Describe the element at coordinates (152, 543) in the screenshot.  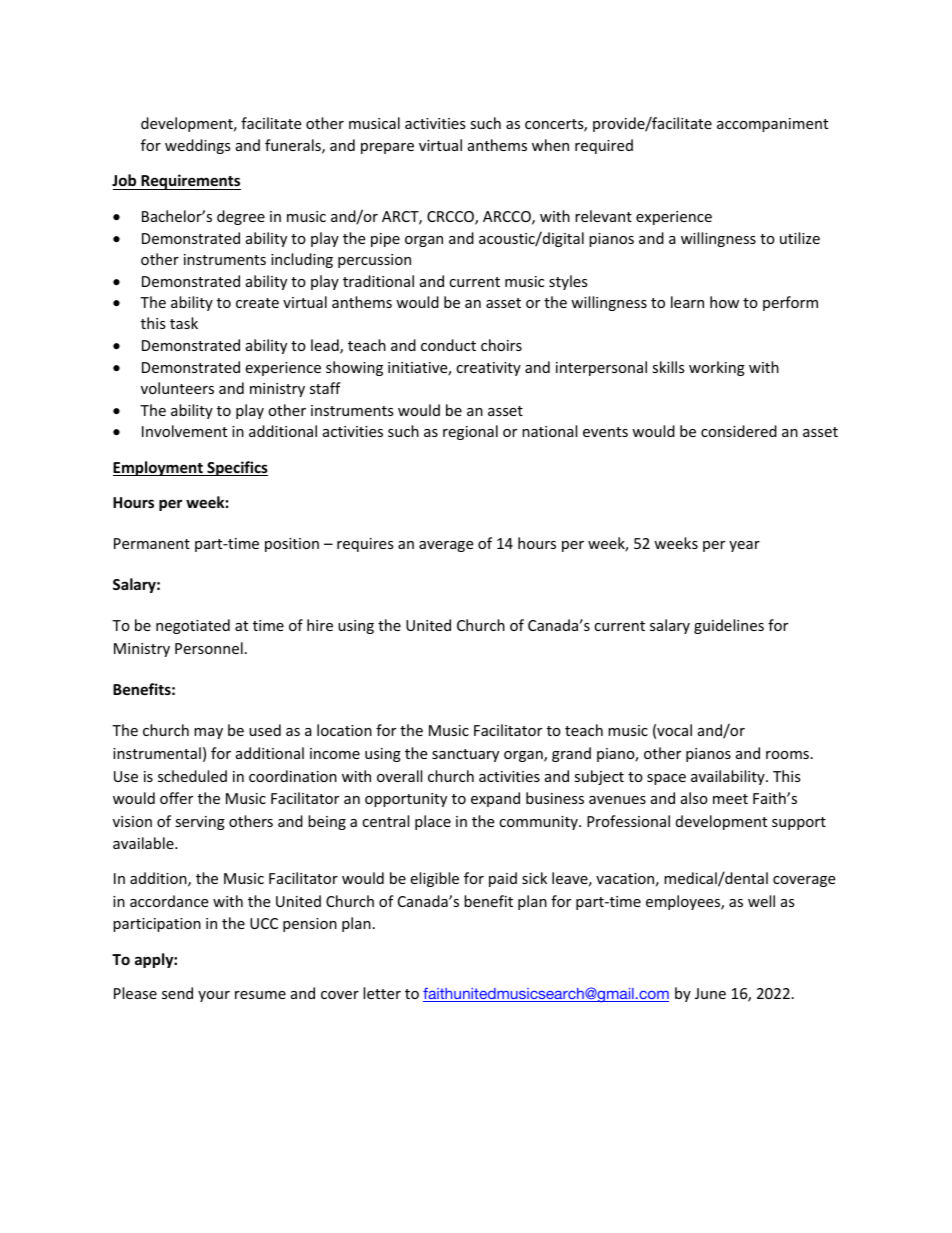
I see `Permanent` at that location.
